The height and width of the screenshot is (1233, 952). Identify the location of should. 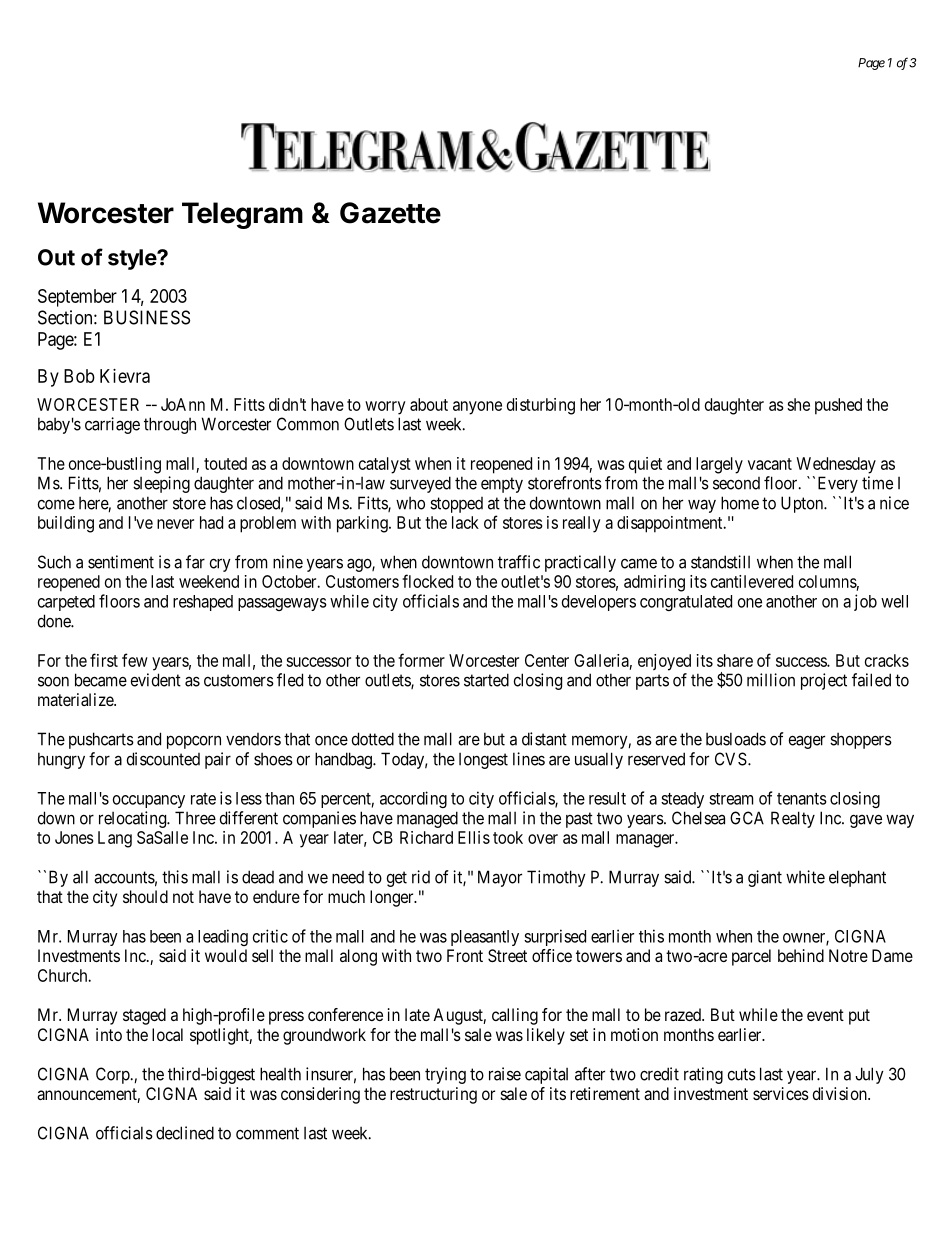
(145, 896).
